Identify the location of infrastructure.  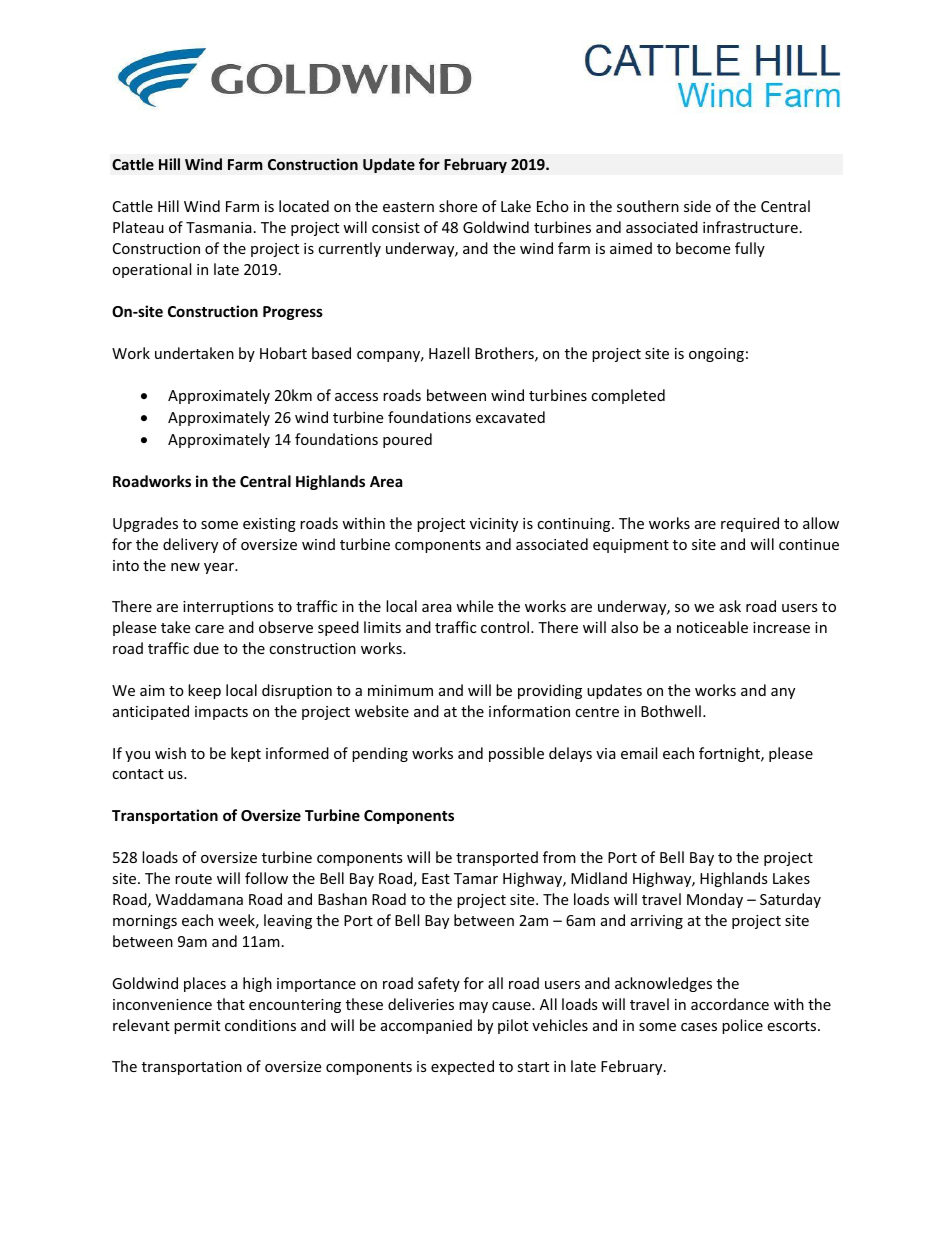
(750, 227).
